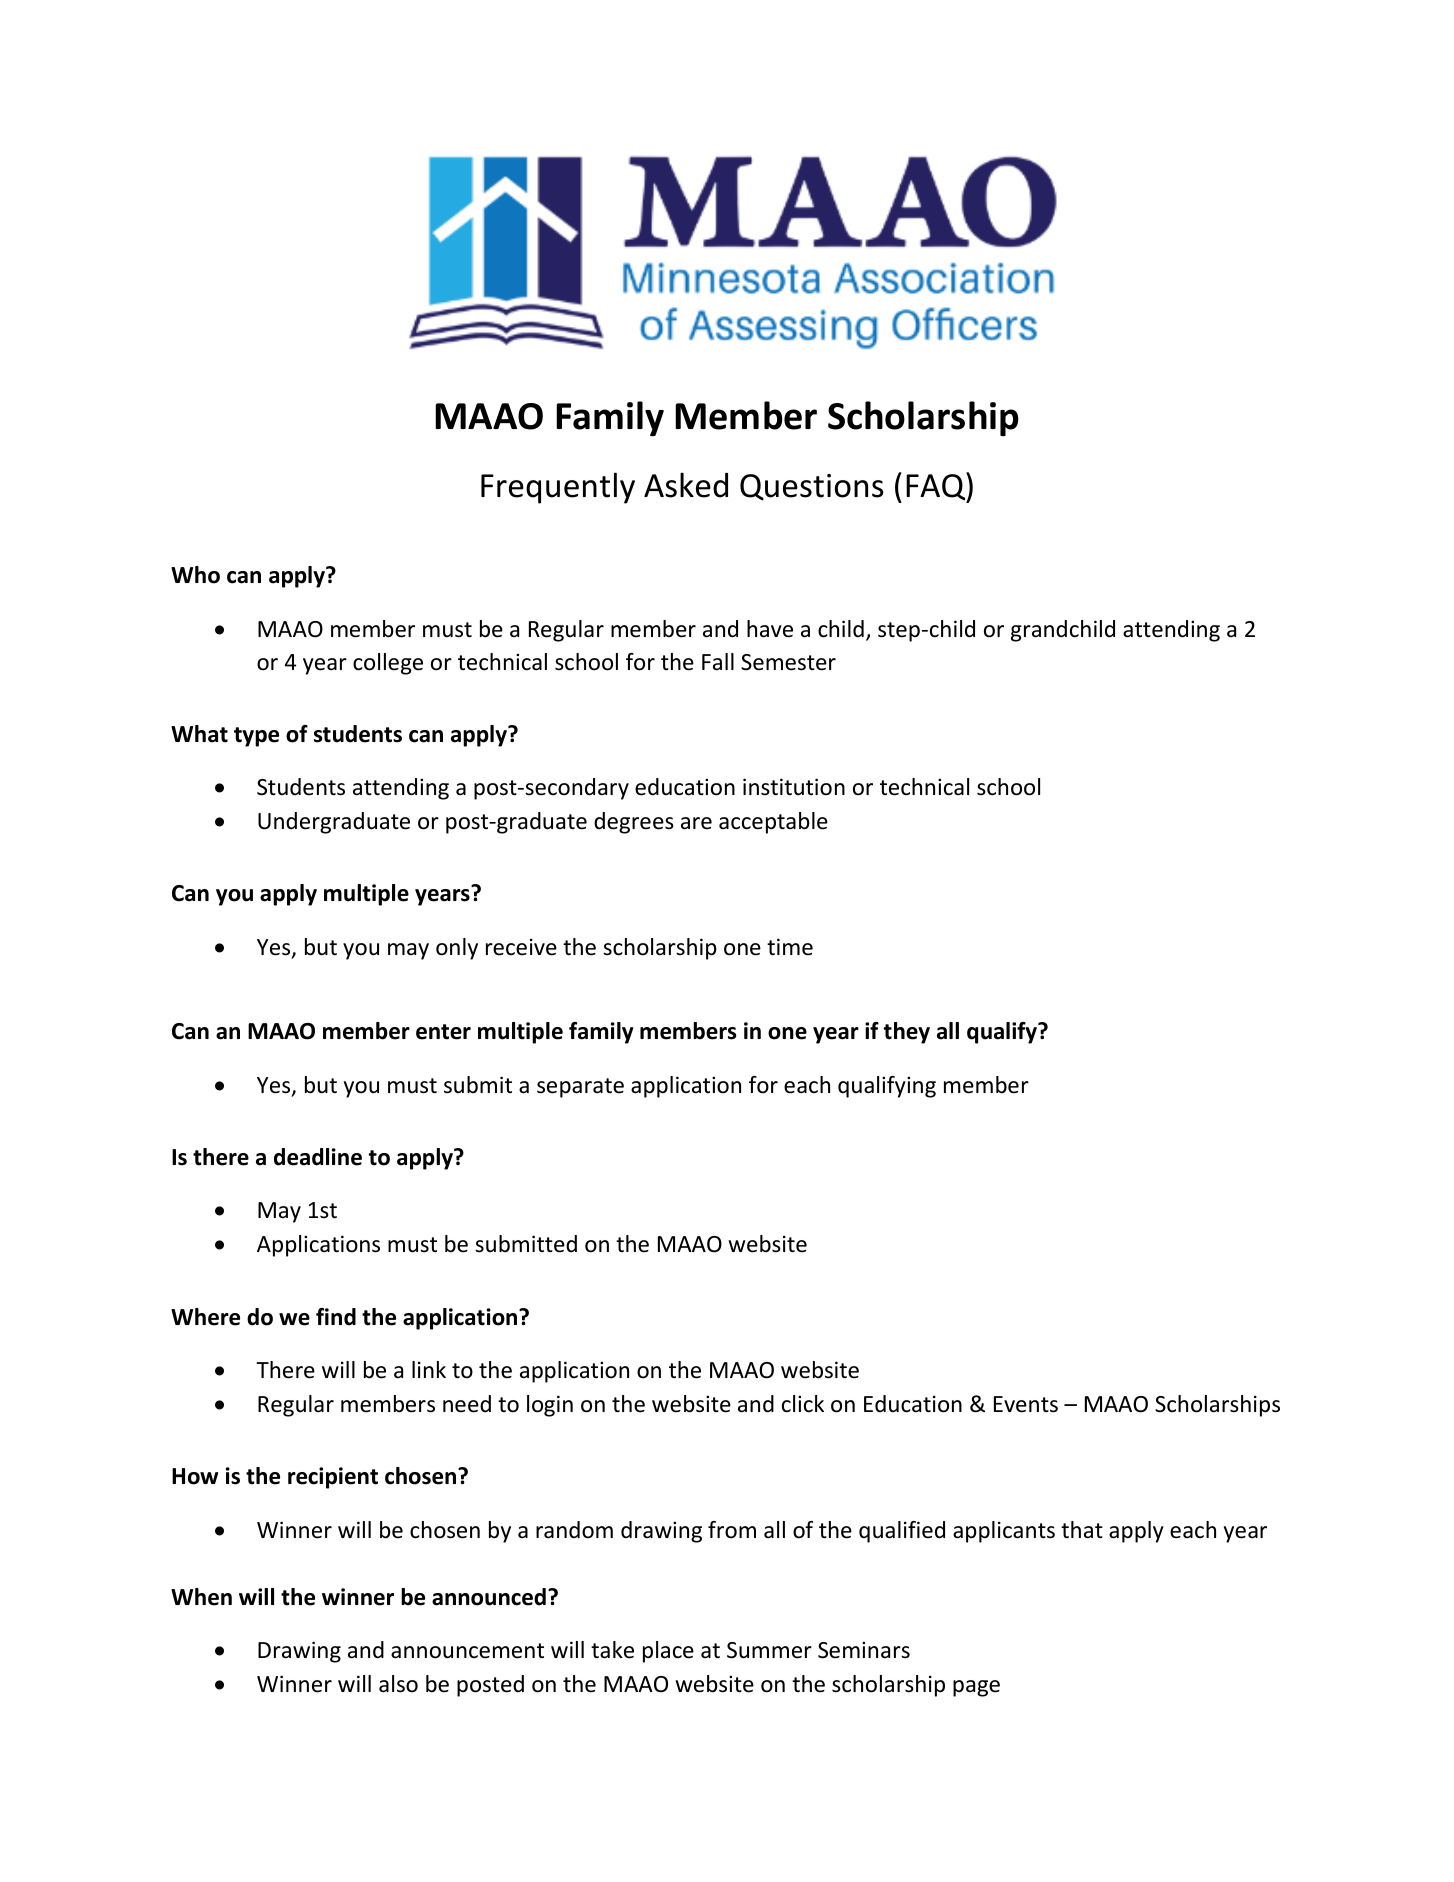 The width and height of the screenshot is (1454, 1882). What do you see at coordinates (336, 1317) in the screenshot?
I see `find` at bounding box center [336, 1317].
